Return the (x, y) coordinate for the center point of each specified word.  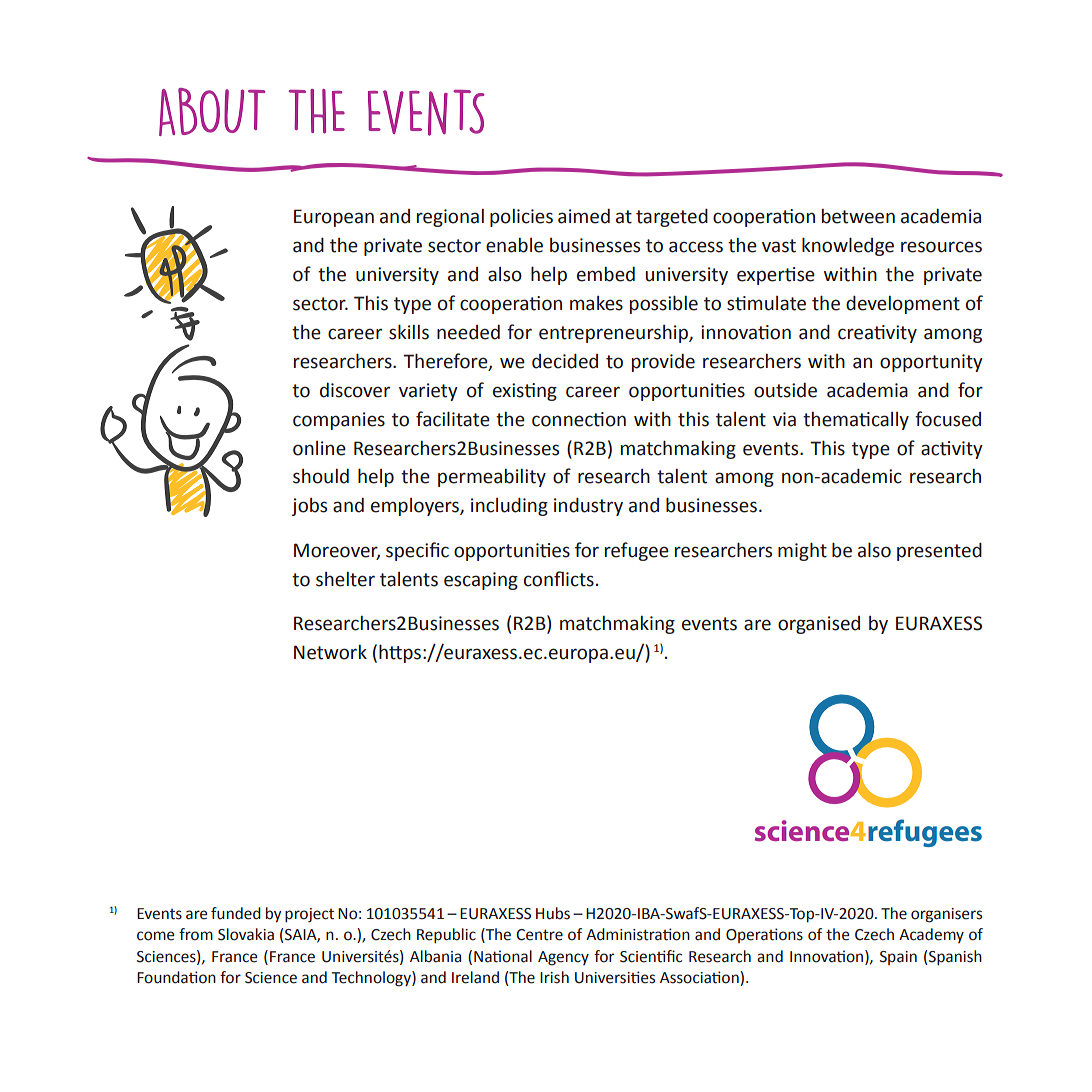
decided (565, 361)
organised (819, 625)
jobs (309, 507)
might (802, 551)
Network (330, 652)
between (858, 216)
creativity (877, 334)
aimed (584, 216)
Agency (563, 958)
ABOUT (212, 112)
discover (355, 390)
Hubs (553, 913)
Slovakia (246, 934)
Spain (898, 958)
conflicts (559, 579)
